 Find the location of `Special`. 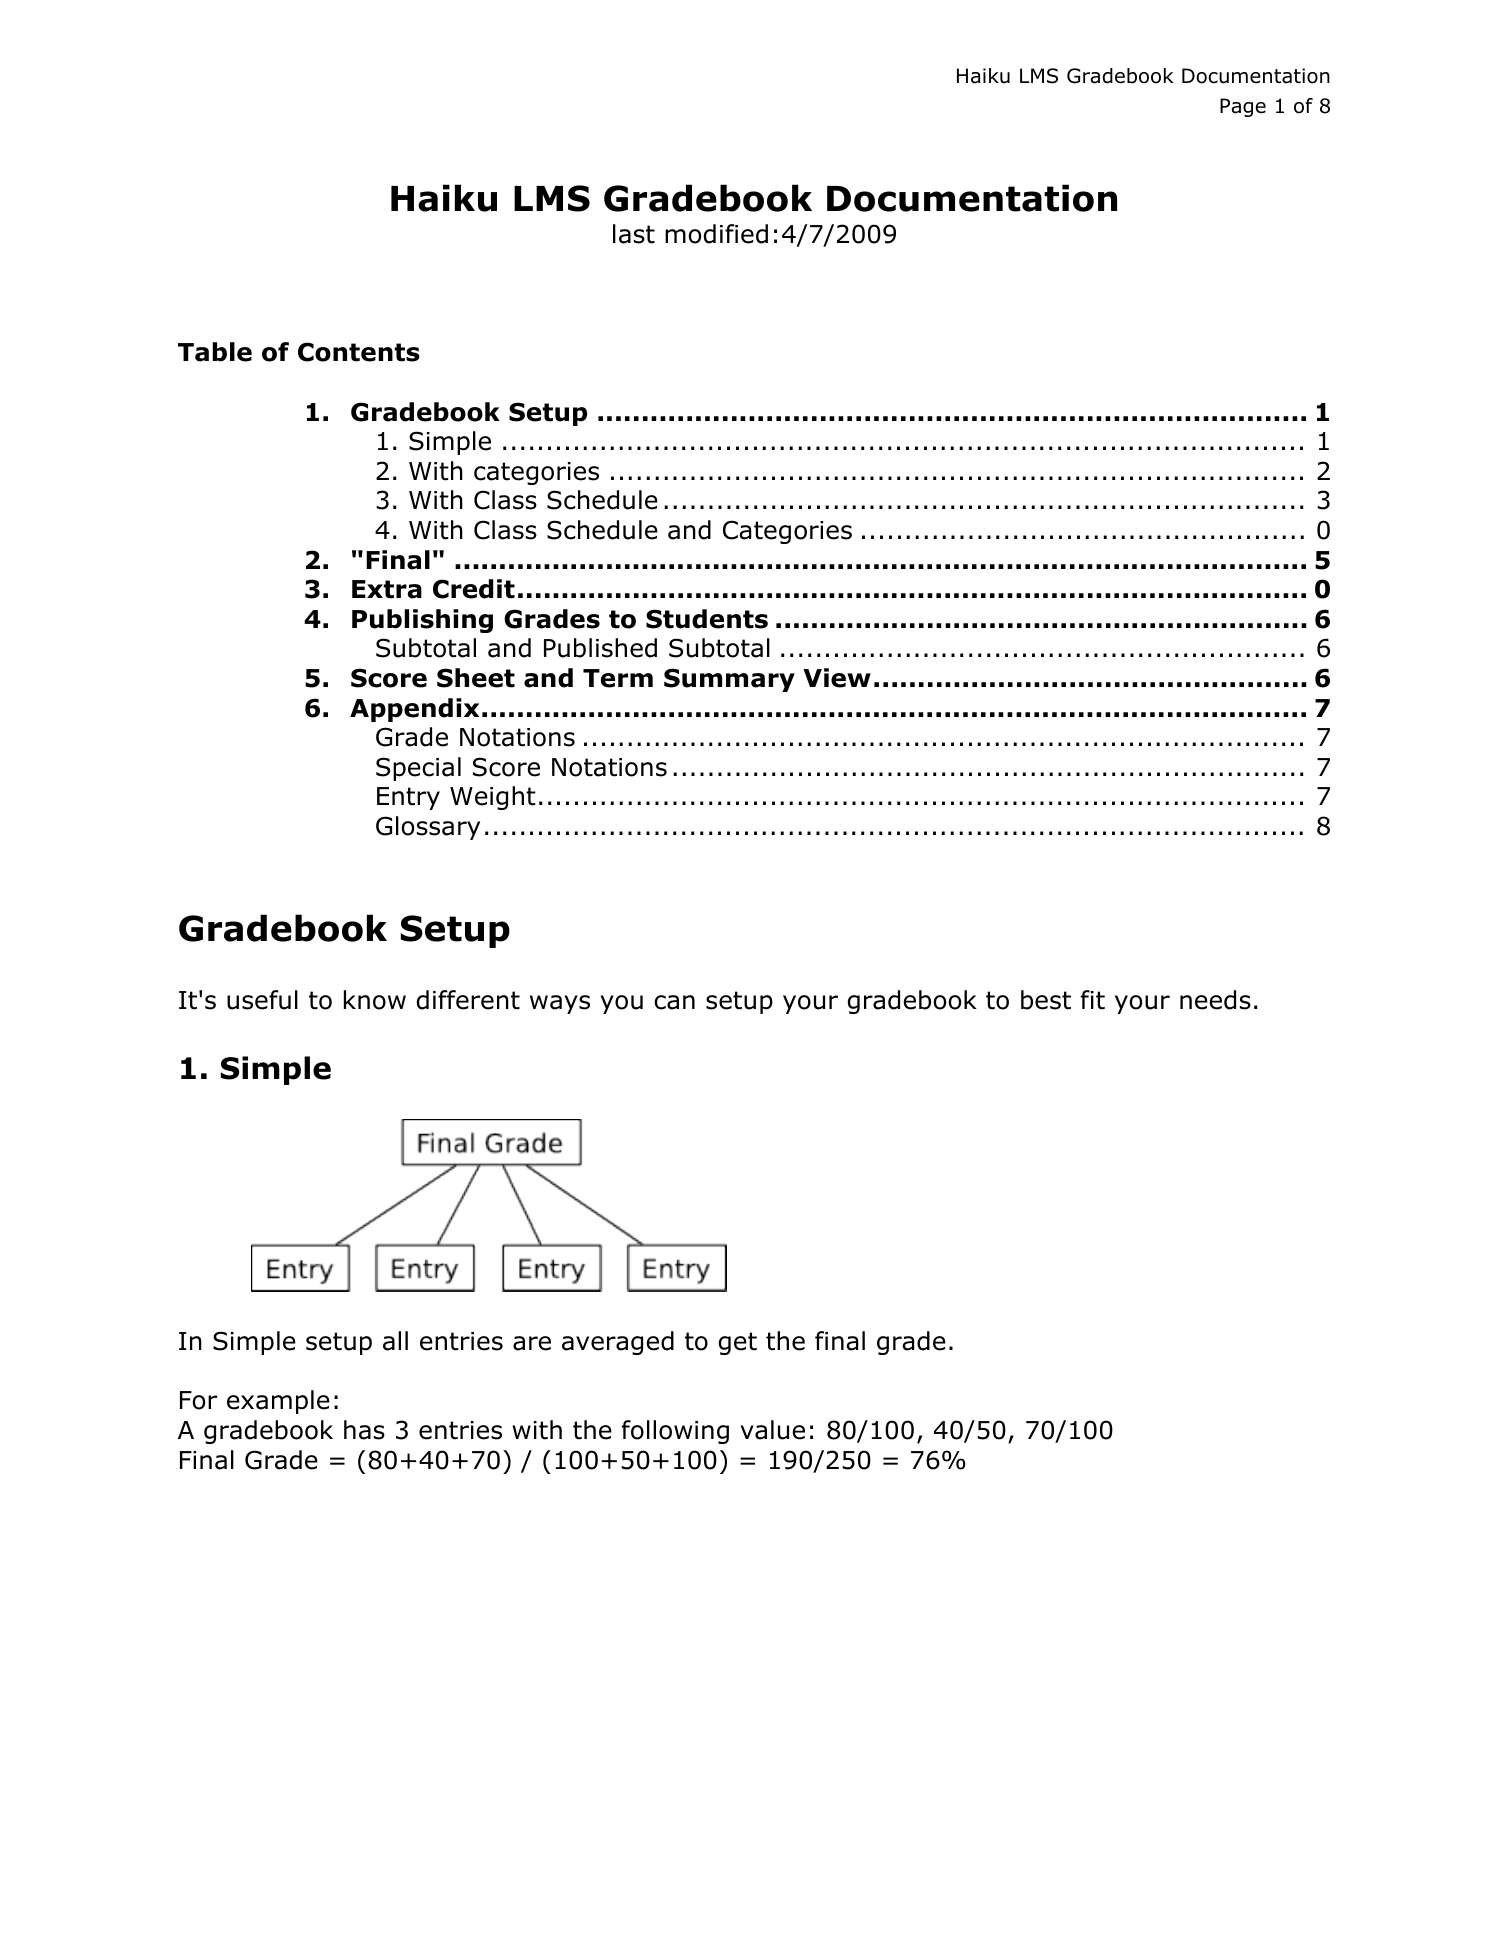

Special is located at coordinates (418, 769).
